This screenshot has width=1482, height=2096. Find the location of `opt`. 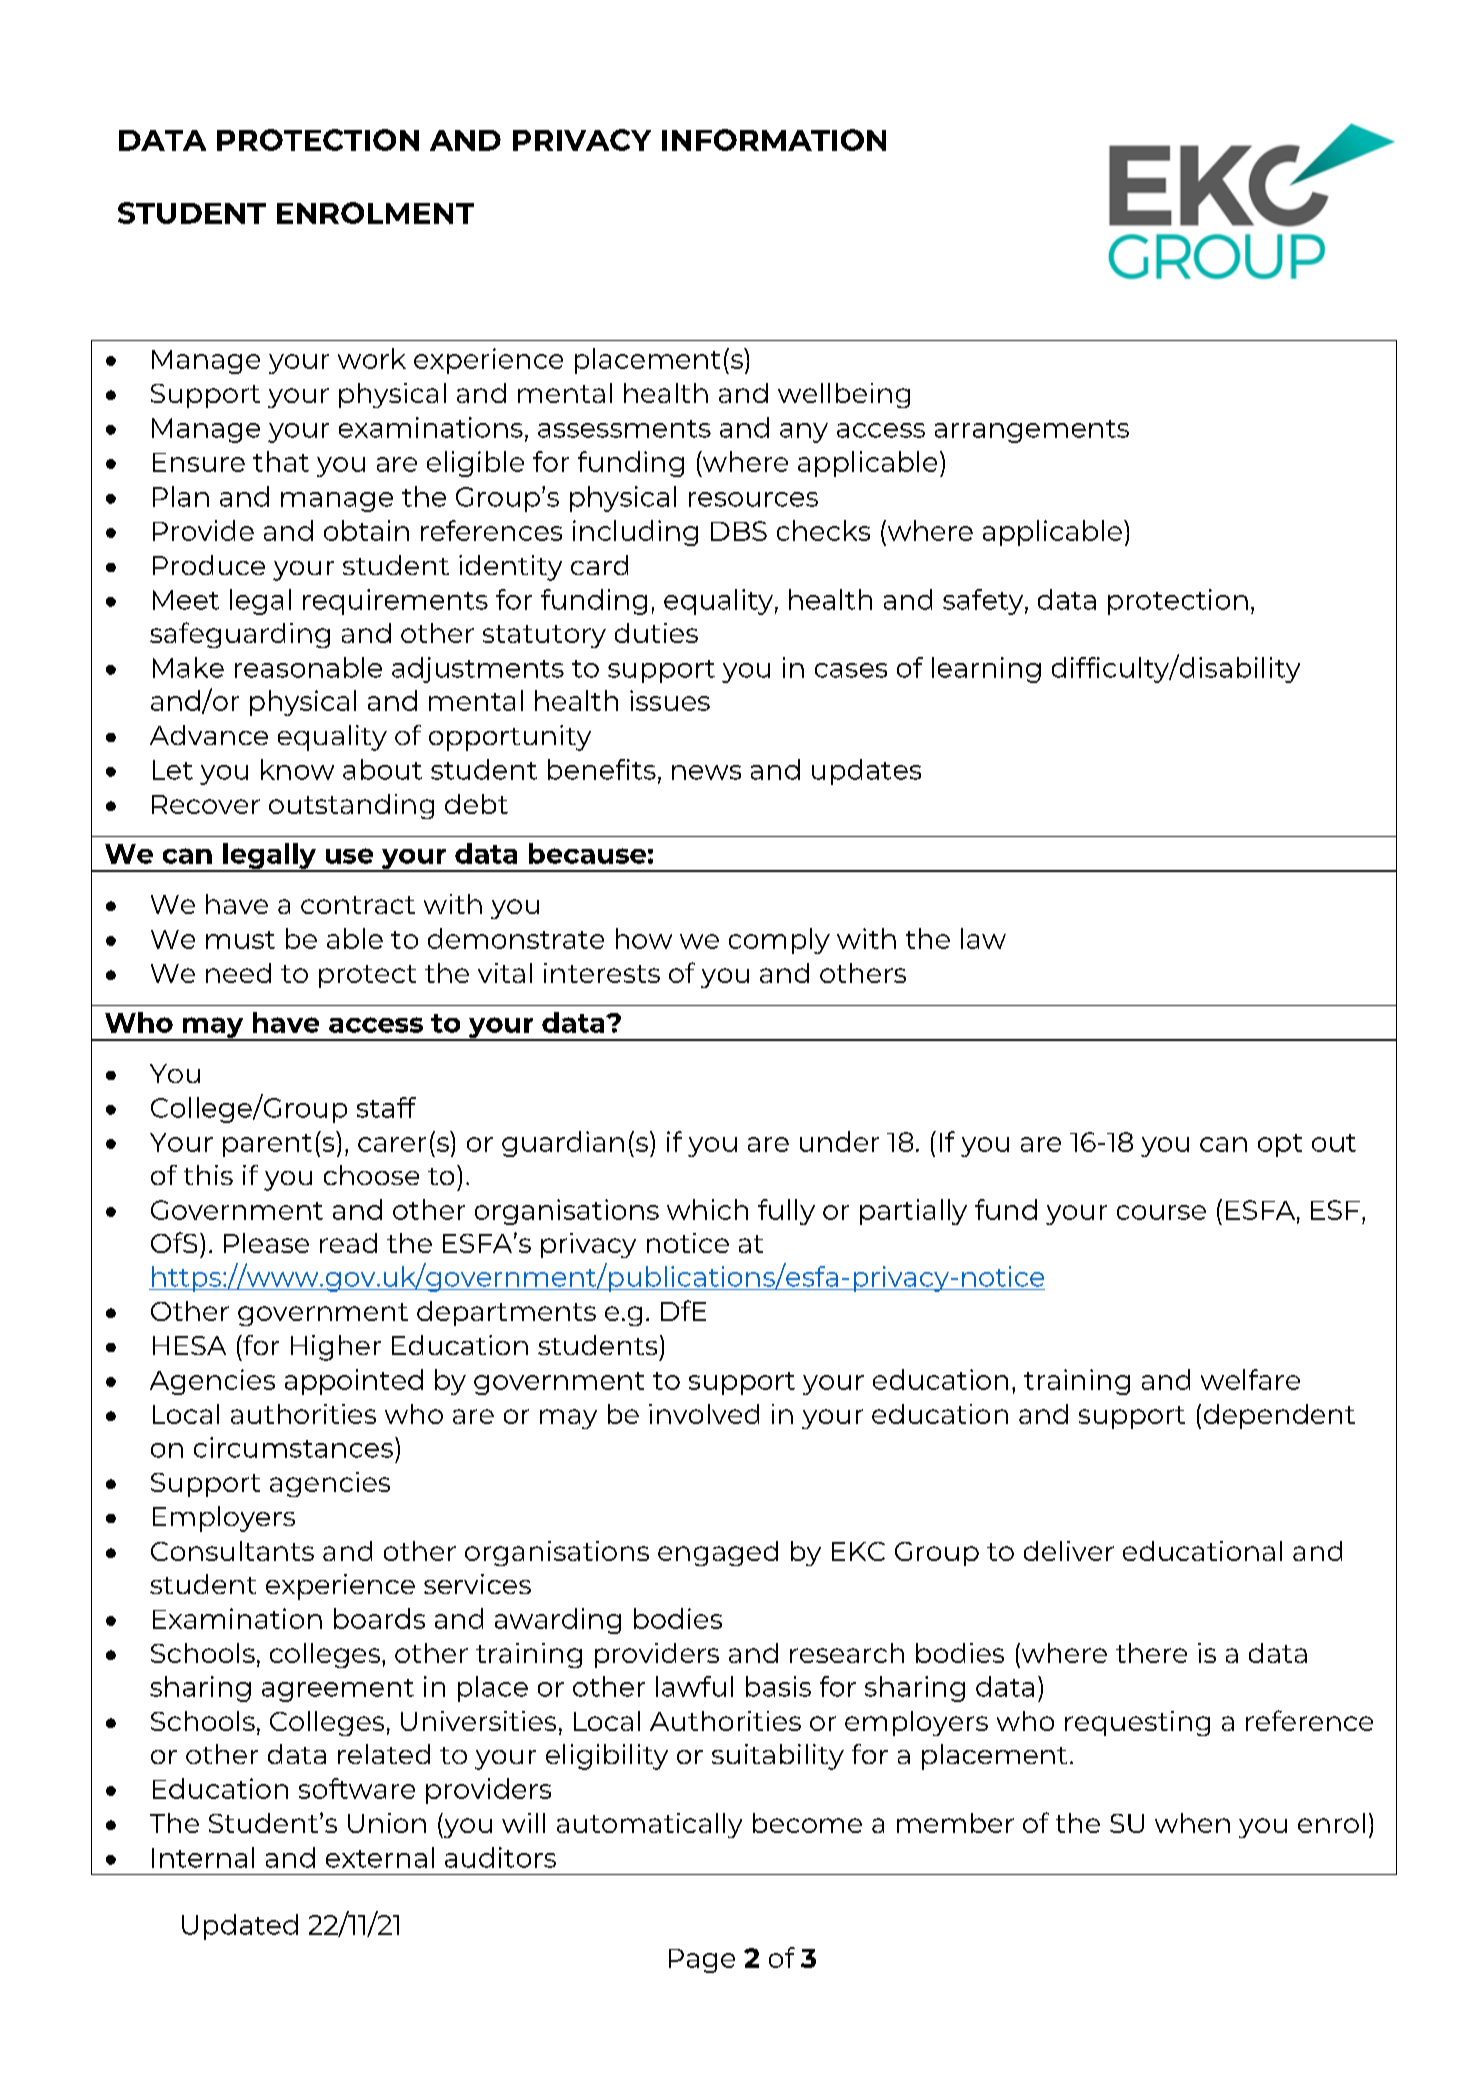

opt is located at coordinates (1280, 1145).
